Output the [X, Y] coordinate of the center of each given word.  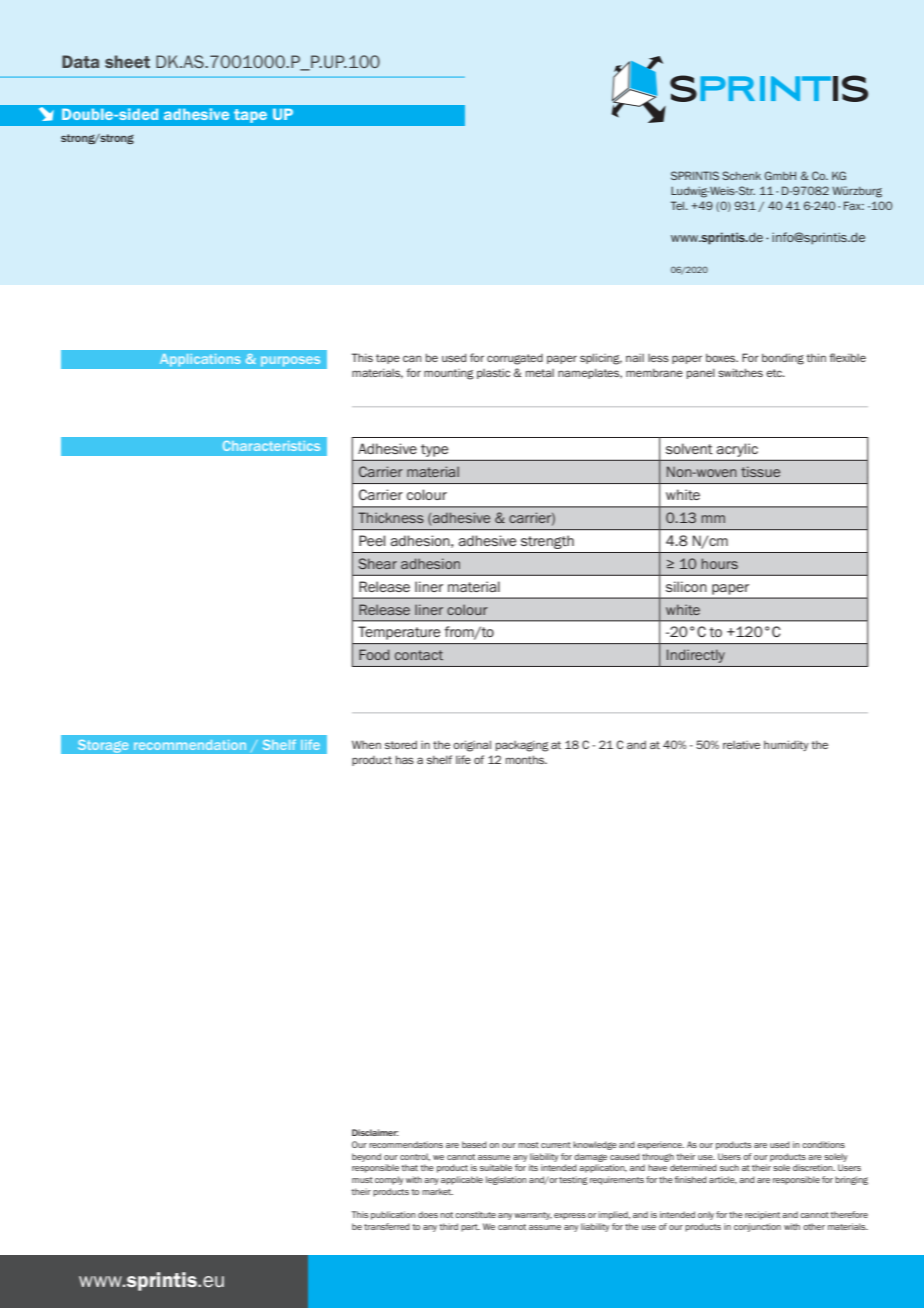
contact [419, 655]
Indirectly [696, 656]
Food [374, 654]
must [362, 1180]
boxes [722, 357]
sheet [127, 61]
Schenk [741, 175]
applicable [462, 1180]
